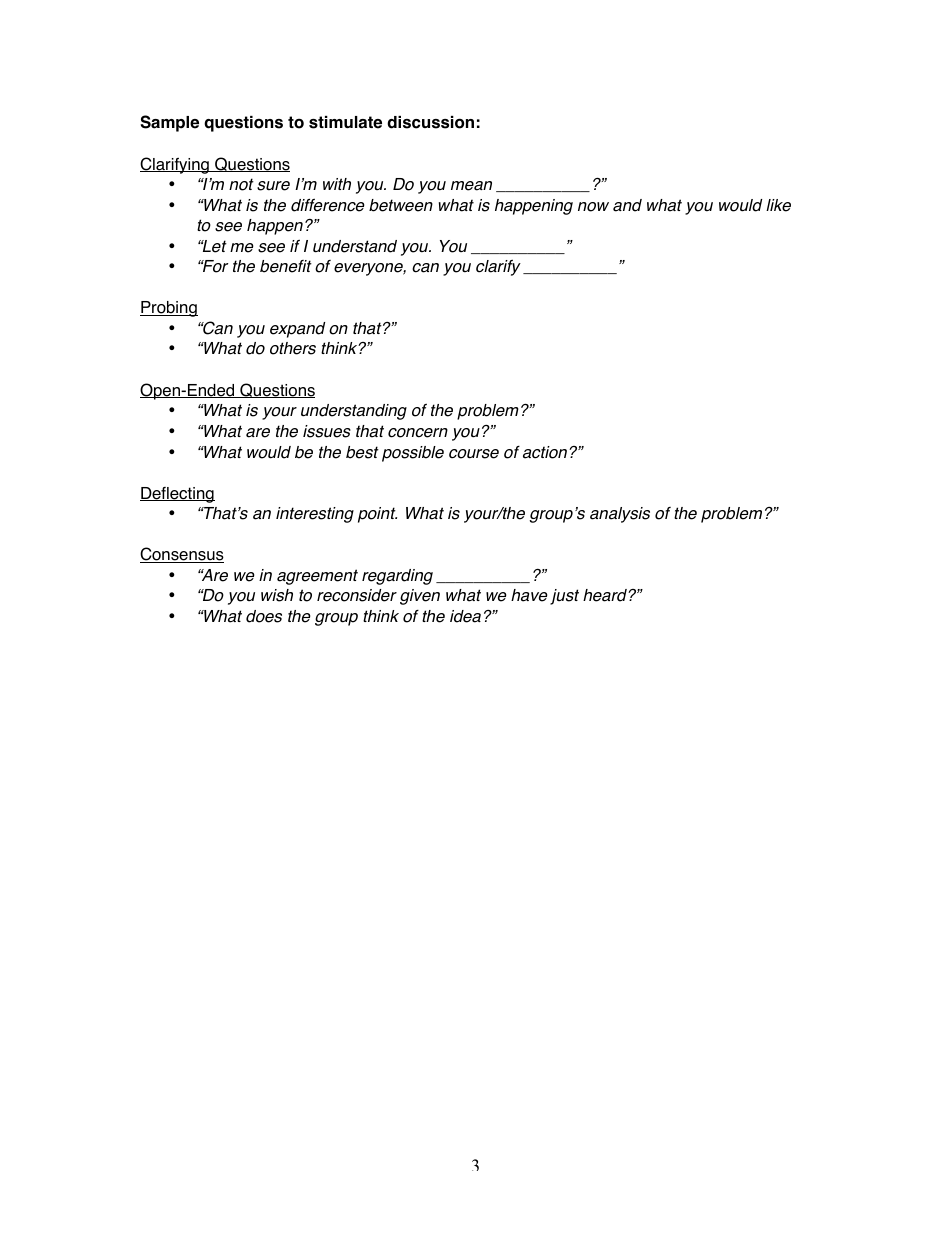  I want to click on now, so click(593, 207).
